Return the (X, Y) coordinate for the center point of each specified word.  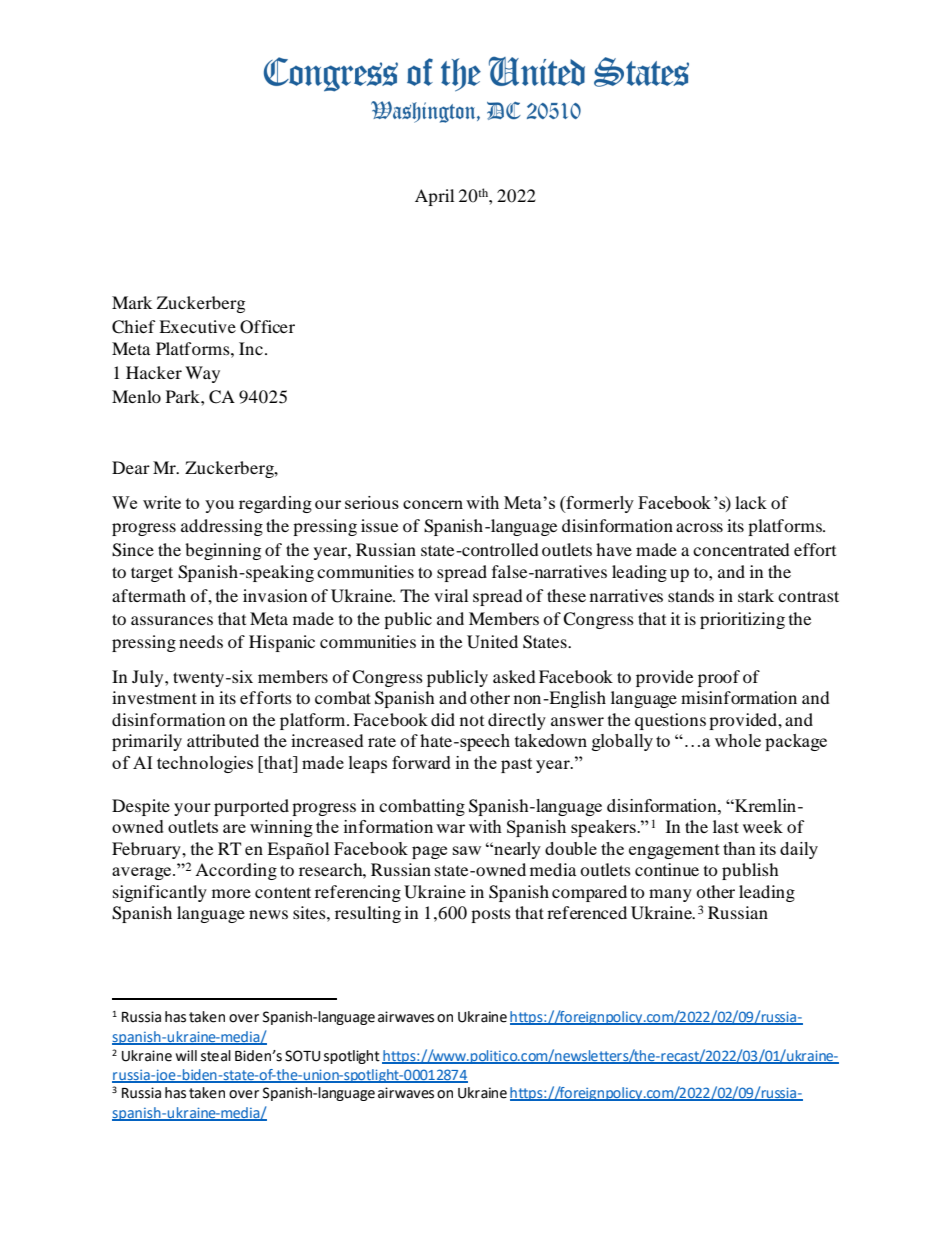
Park (184, 396)
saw (467, 850)
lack (751, 502)
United (492, 642)
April (434, 197)
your (192, 809)
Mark (132, 302)
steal (216, 1056)
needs (201, 641)
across (699, 527)
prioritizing (742, 620)
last (726, 826)
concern (433, 504)
